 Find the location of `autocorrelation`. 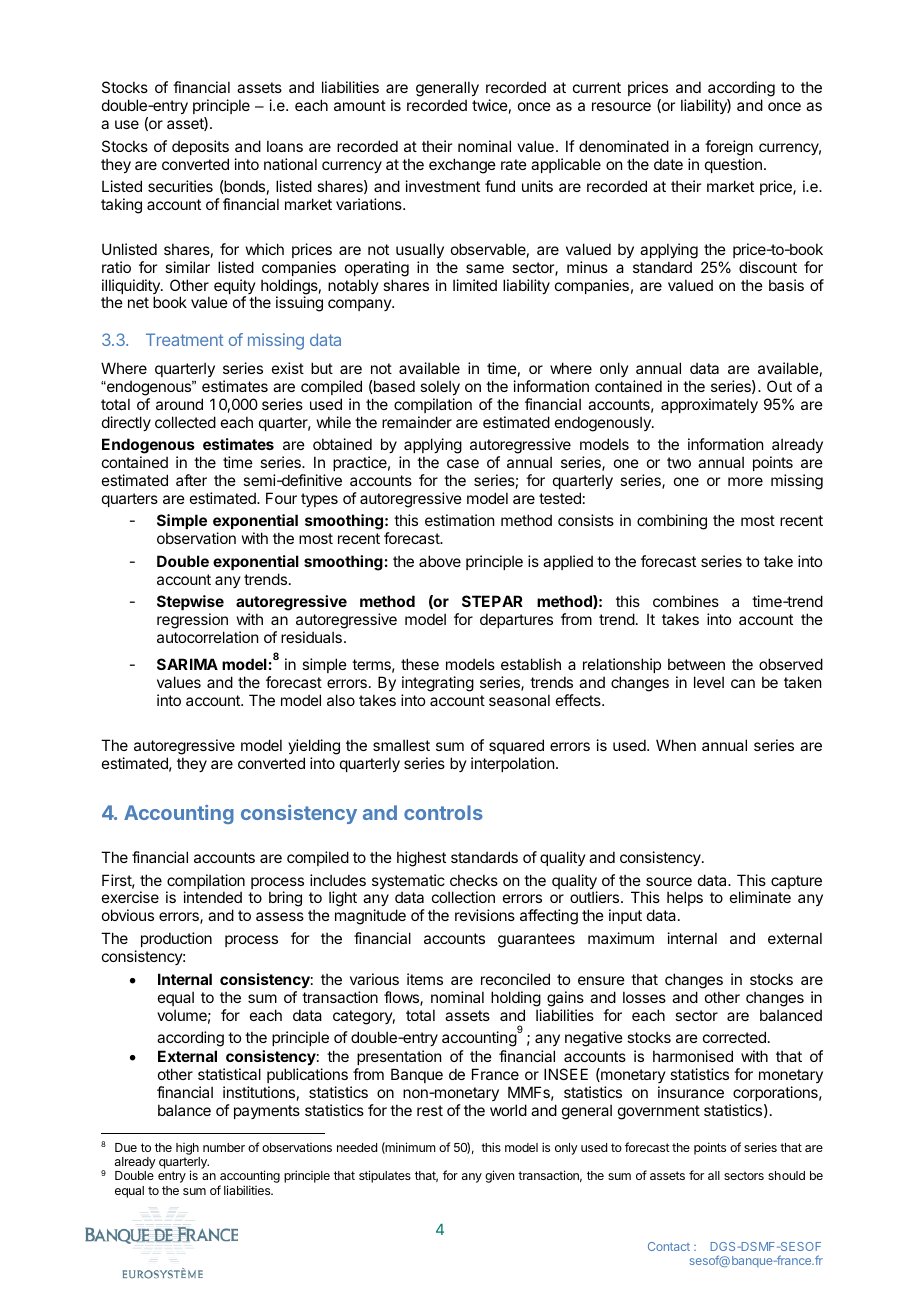

autocorrelation is located at coordinates (207, 637).
